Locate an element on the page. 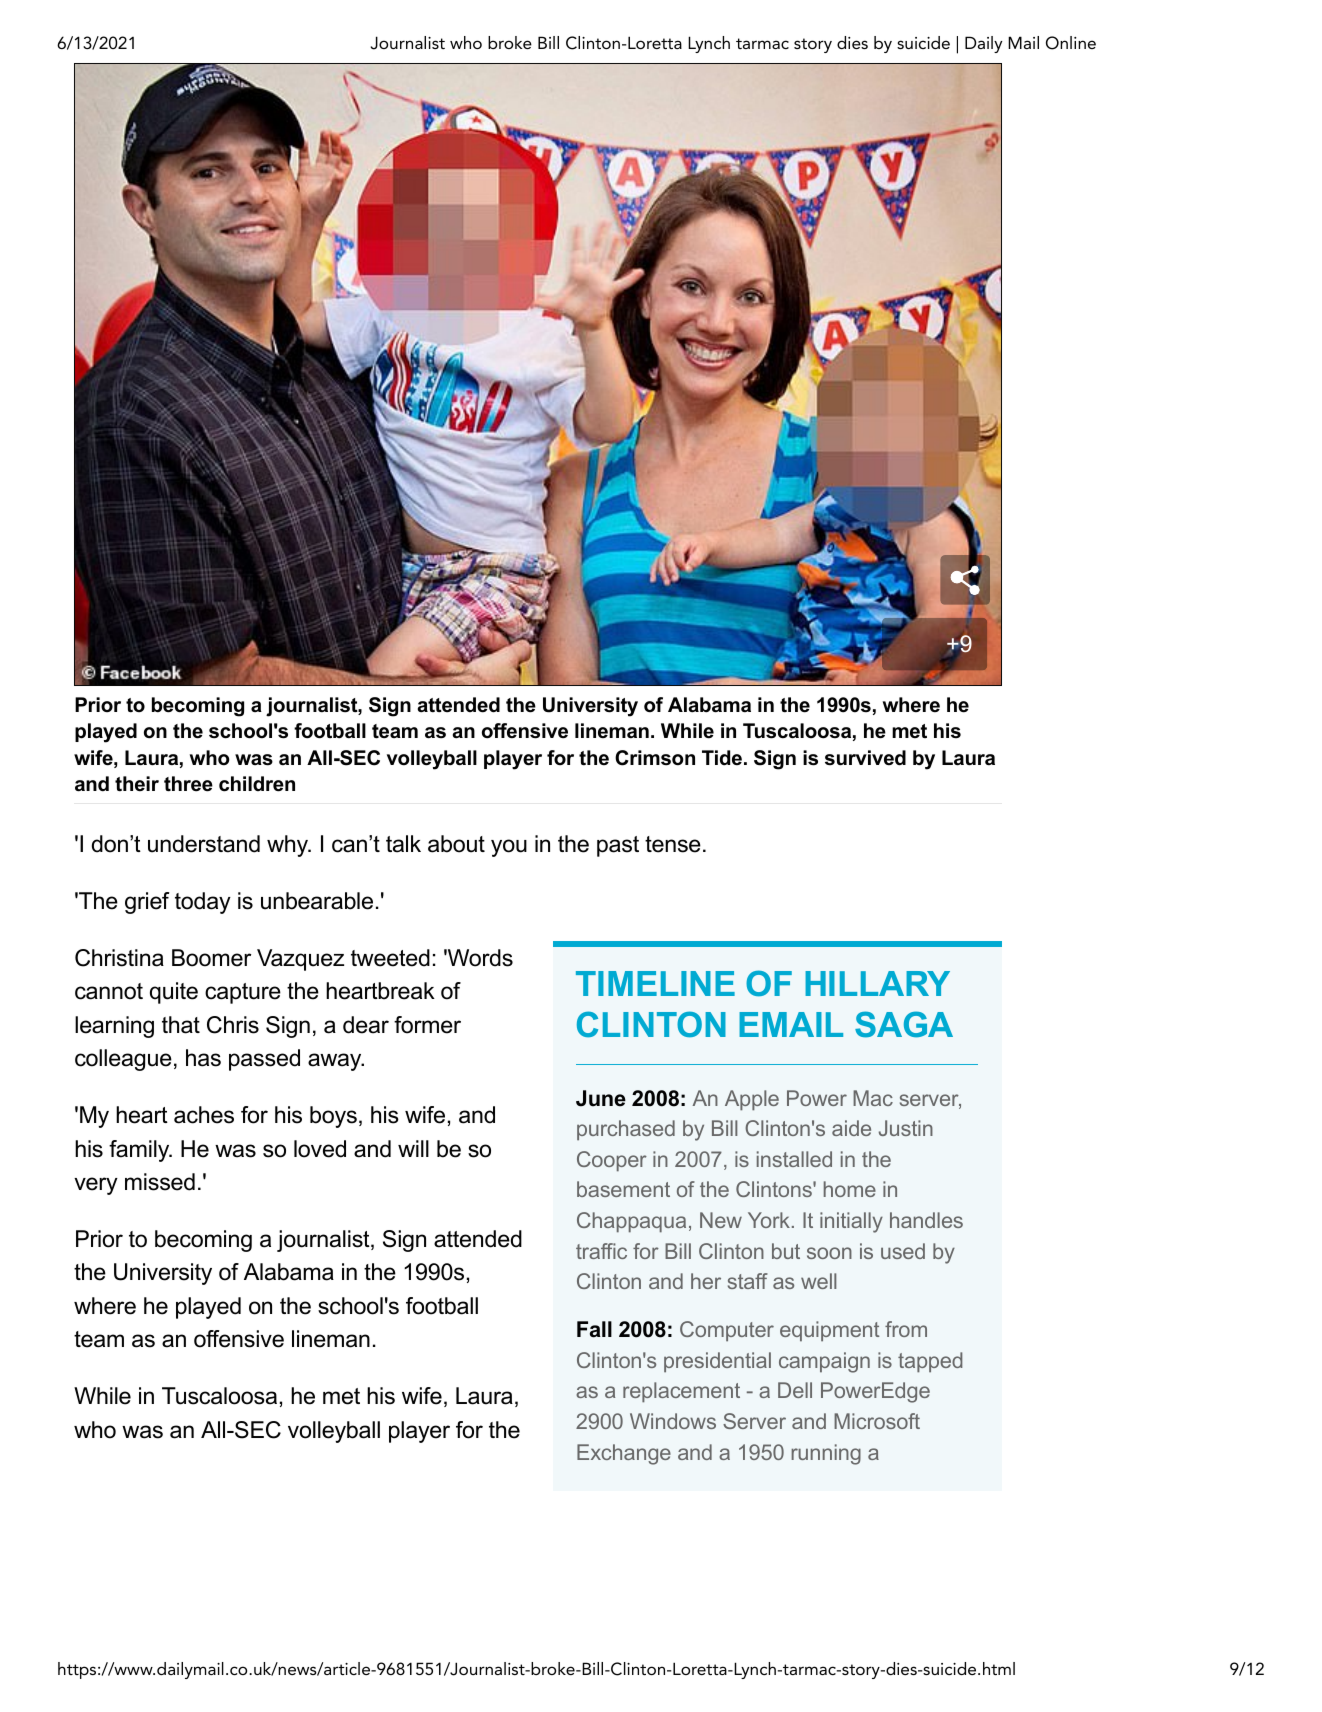  tense is located at coordinates (673, 844).
